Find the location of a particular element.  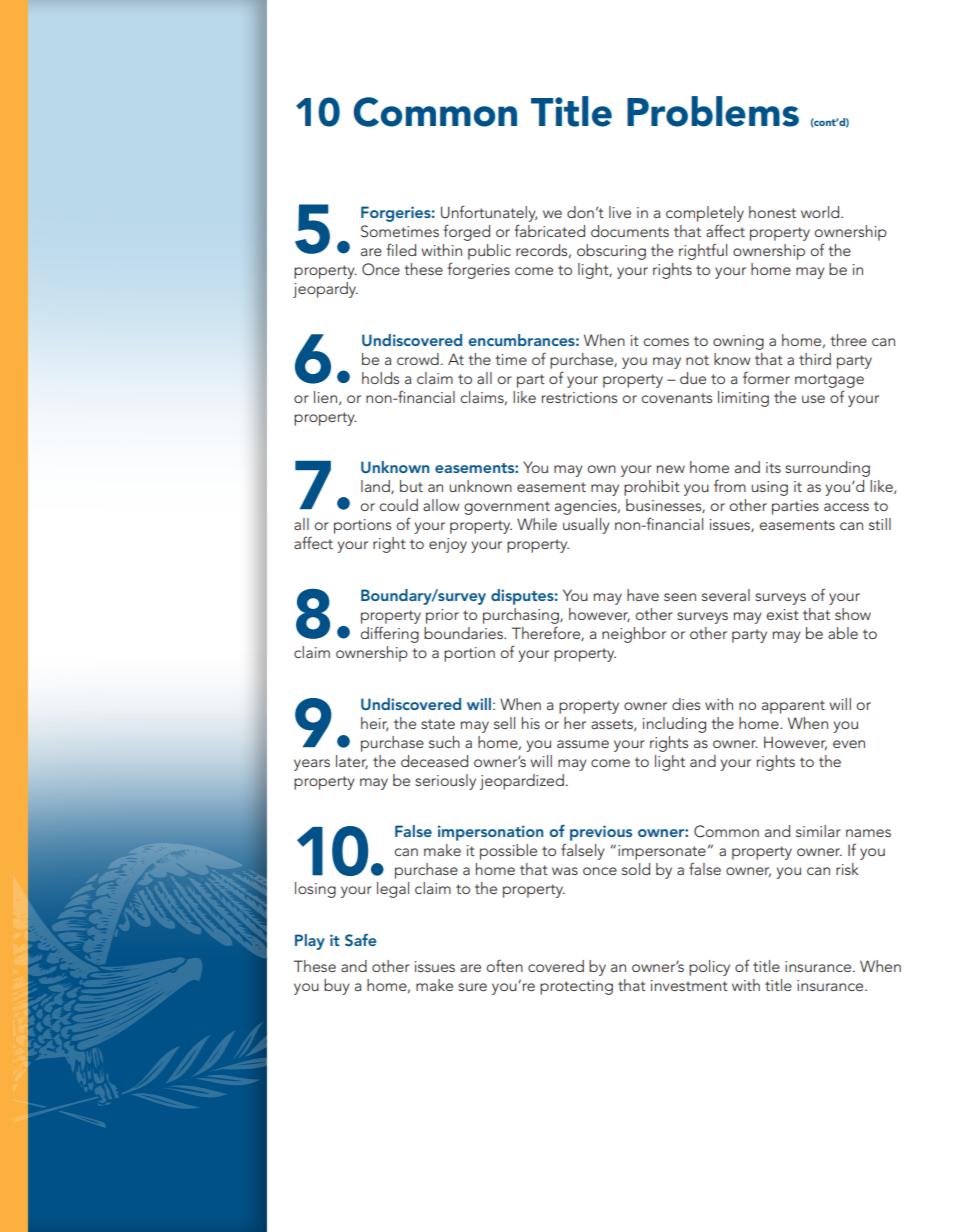

live is located at coordinates (620, 212).
